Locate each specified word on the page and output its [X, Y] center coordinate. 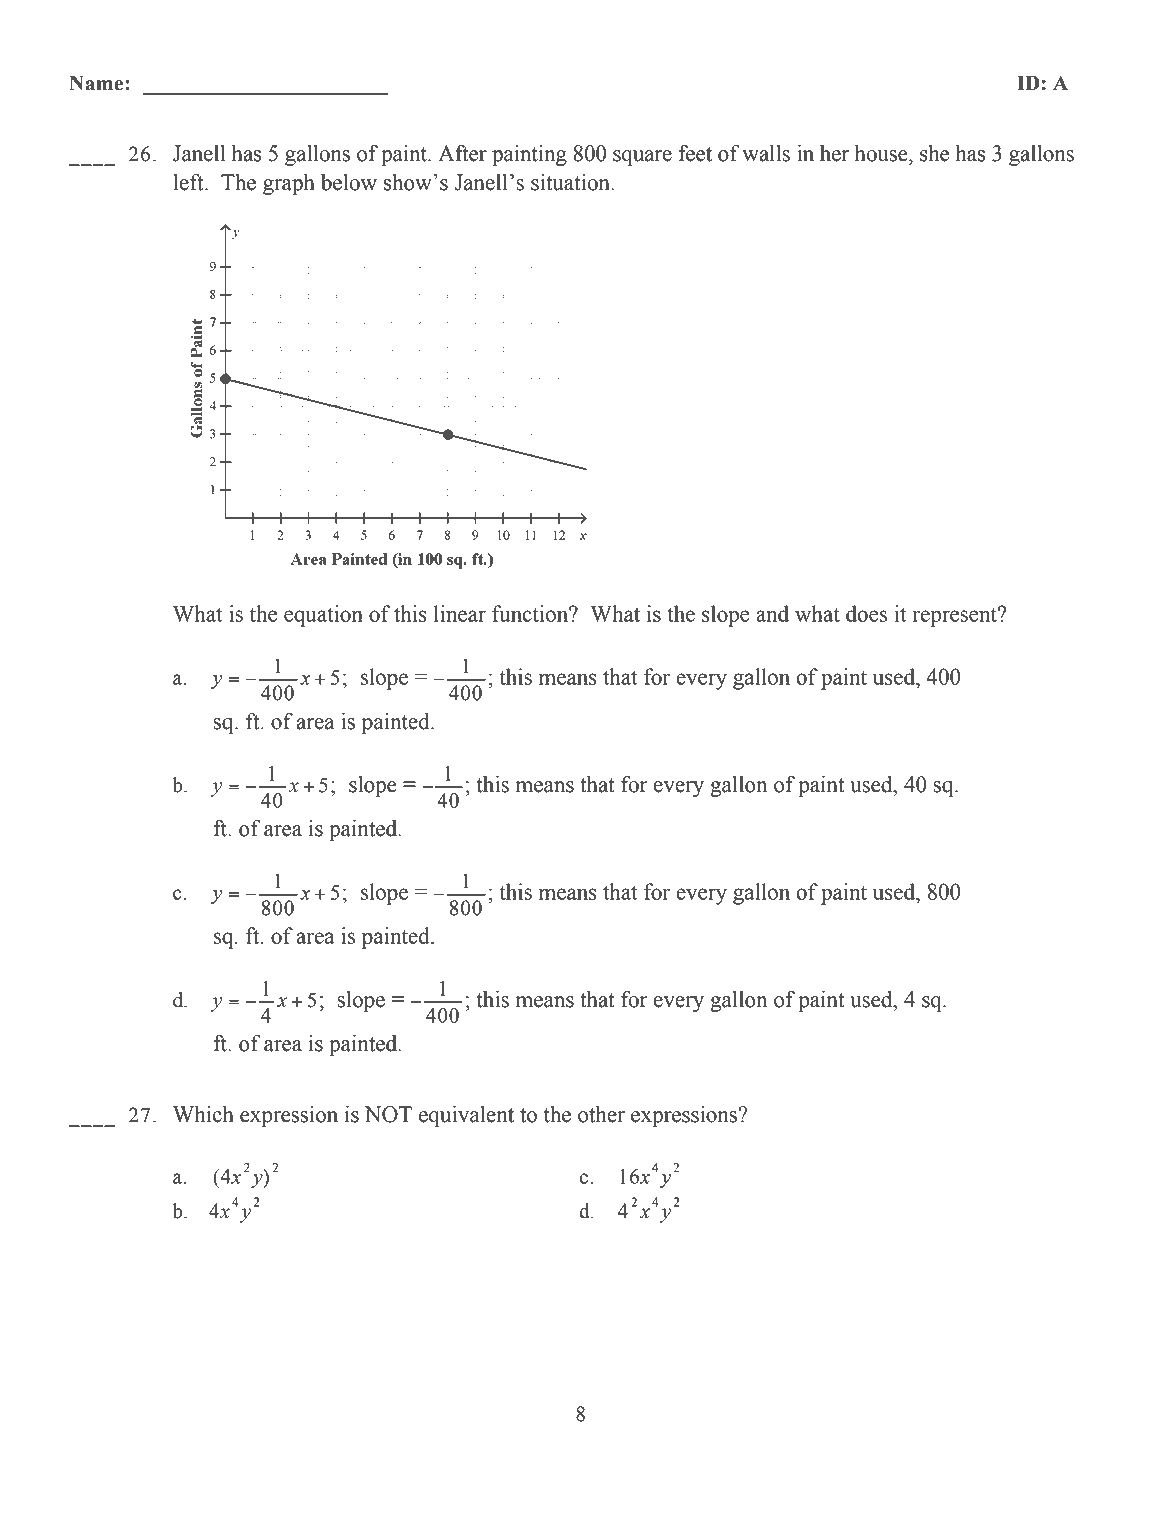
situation [571, 182]
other [601, 1114]
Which [203, 1114]
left [189, 182]
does [866, 613]
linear [460, 613]
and [772, 613]
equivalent [466, 1116]
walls [766, 153]
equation [323, 616]
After [462, 153]
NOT [388, 1114]
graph [289, 184]
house [882, 153]
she [934, 153]
